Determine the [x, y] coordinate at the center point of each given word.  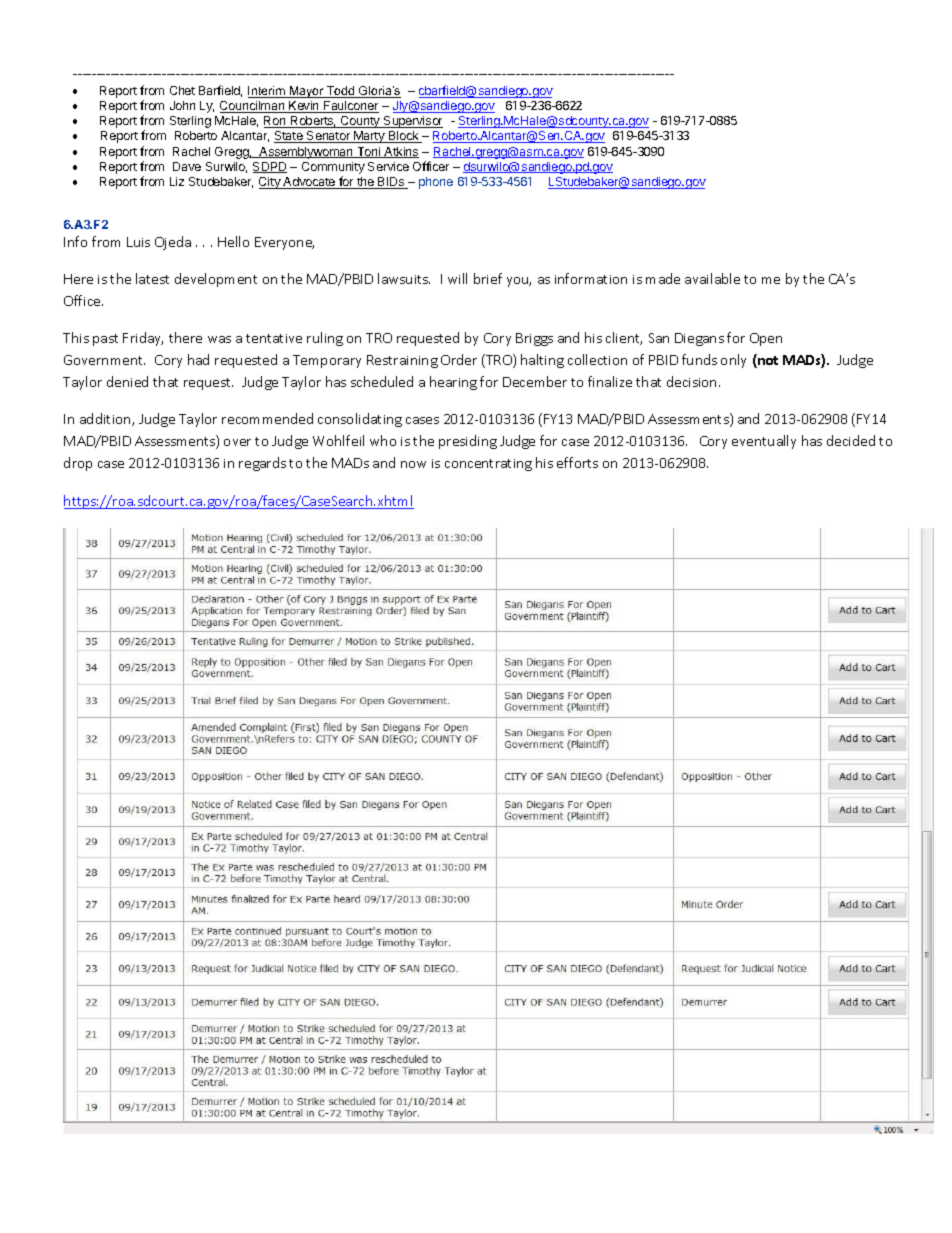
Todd [341, 92]
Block [404, 137]
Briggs [534, 339]
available [712, 278]
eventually [764, 442]
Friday [143, 339]
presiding [468, 442]
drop [78, 464]
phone [436, 183]
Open [766, 339]
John [182, 105]
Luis [138, 242]
